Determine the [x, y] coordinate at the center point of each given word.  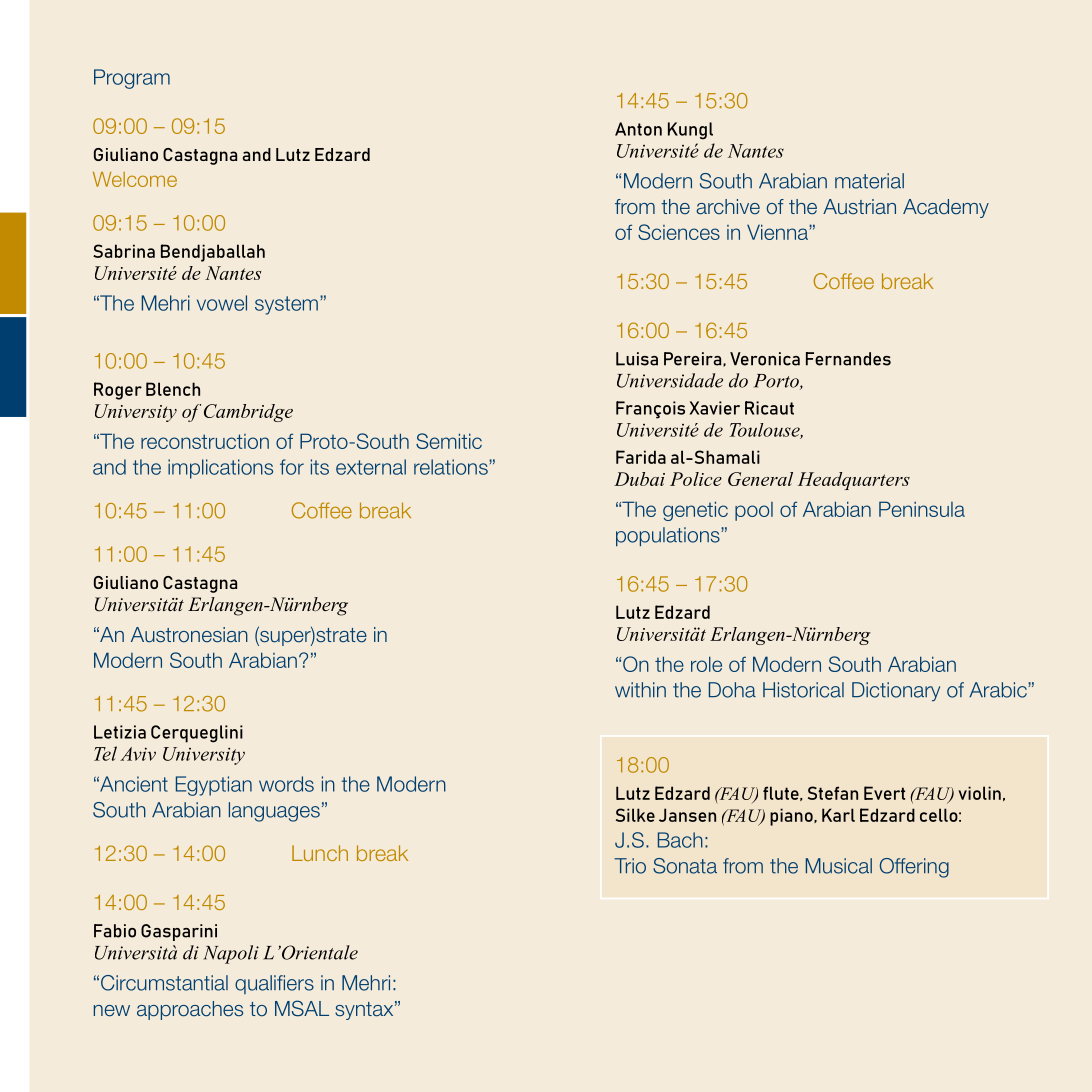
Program [132, 79]
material [869, 181]
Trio [630, 866]
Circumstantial [164, 983]
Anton [638, 129]
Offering [914, 868]
